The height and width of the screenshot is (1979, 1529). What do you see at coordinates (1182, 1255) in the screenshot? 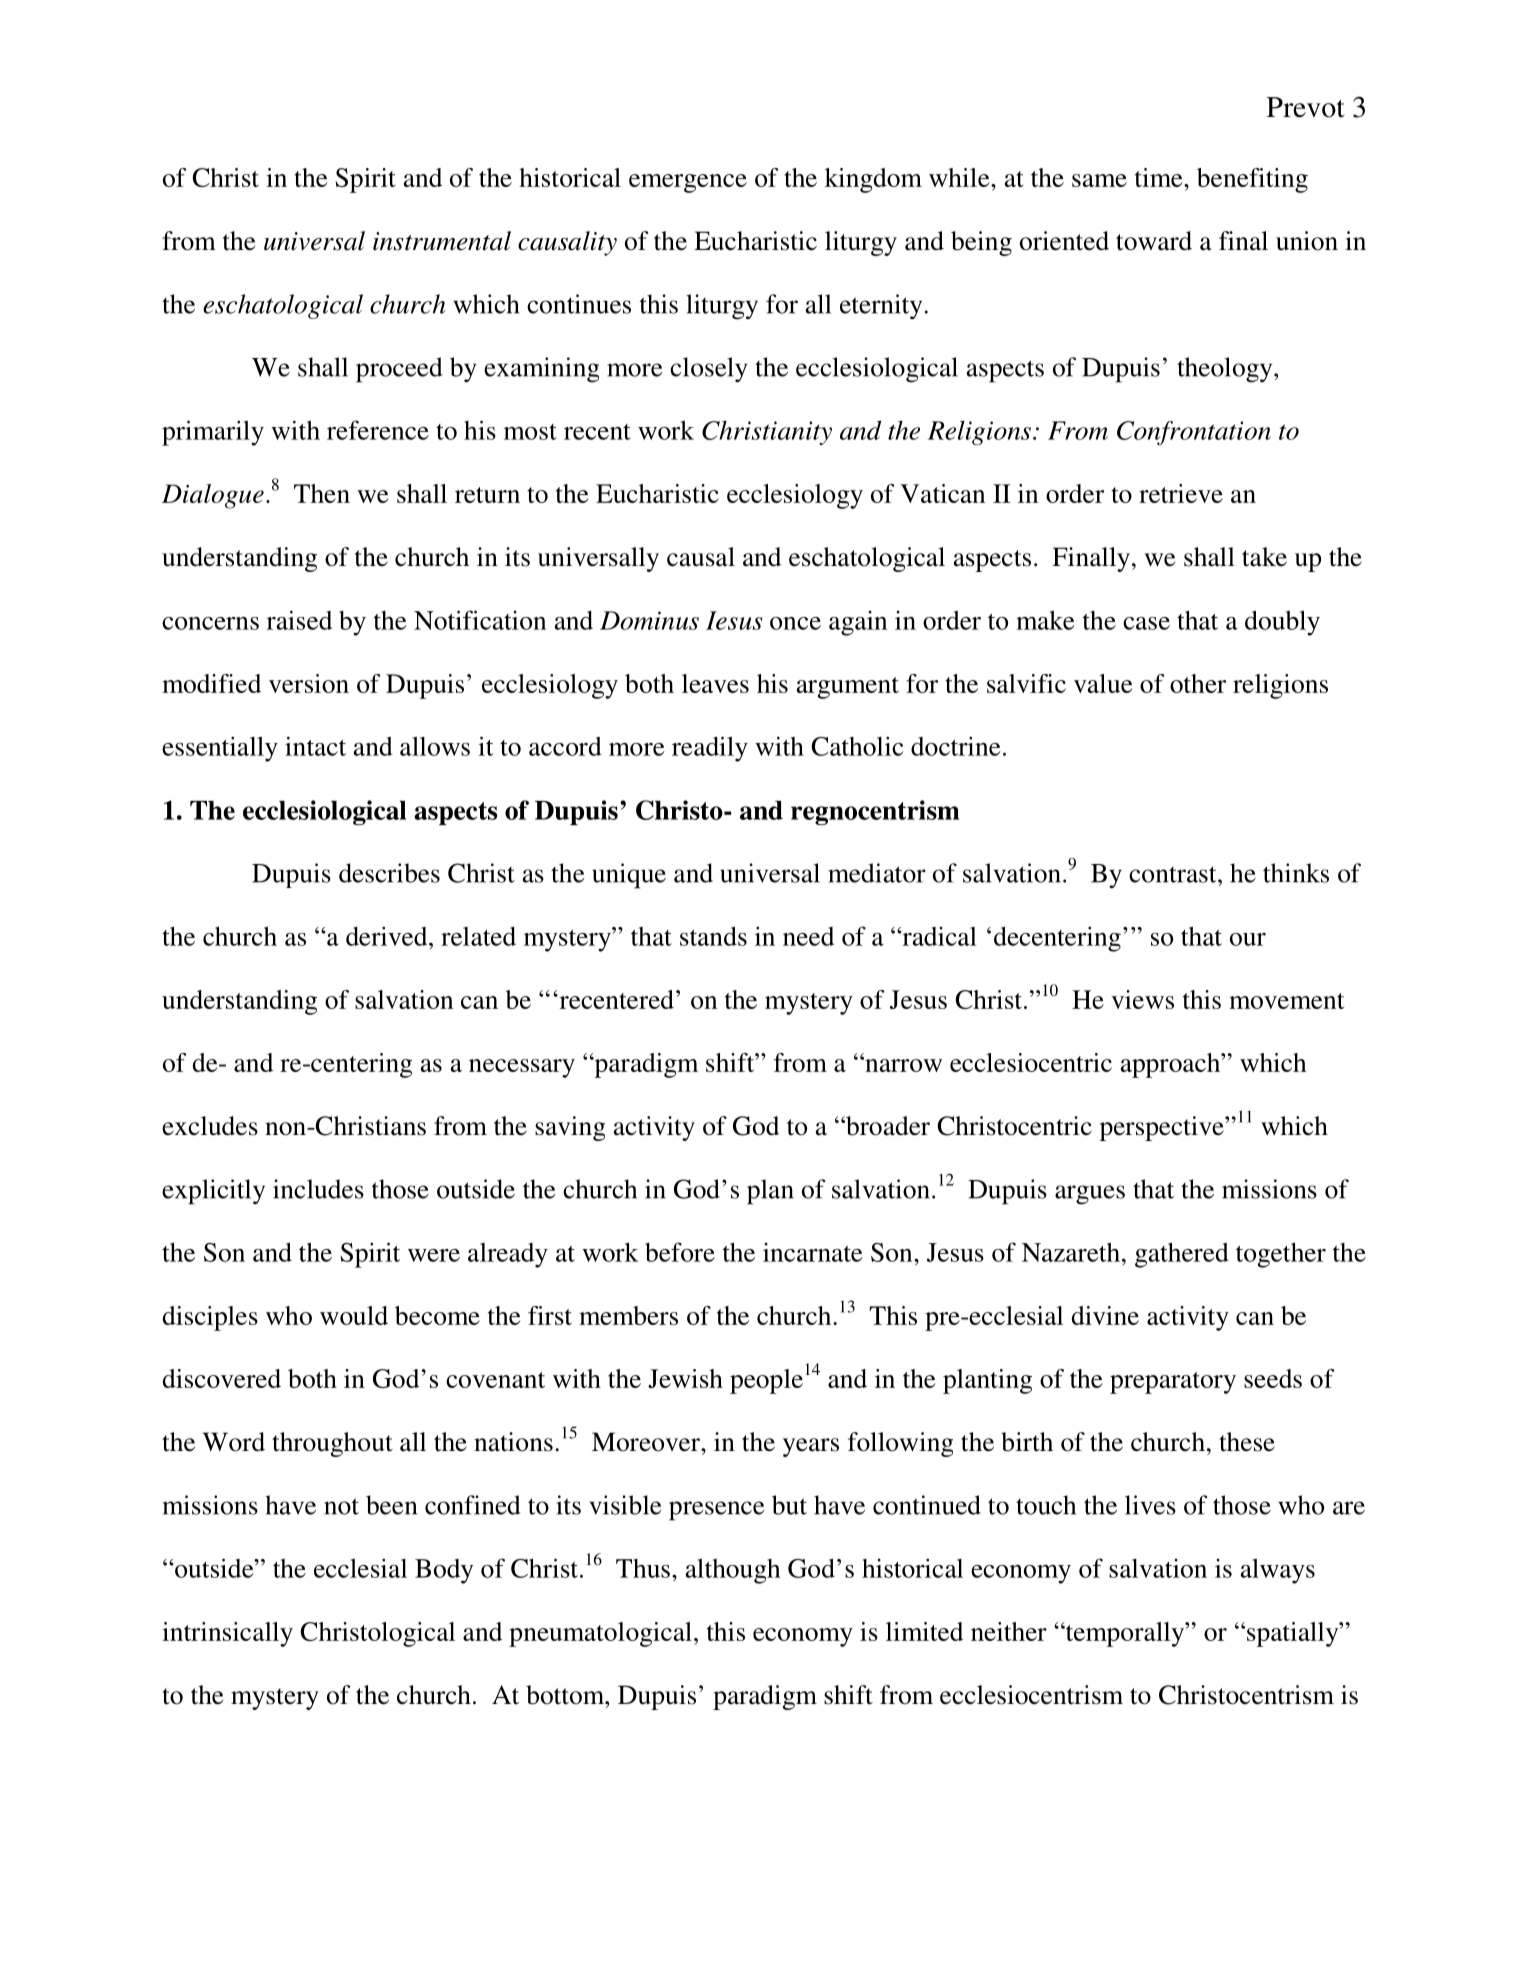
I see `gathered` at bounding box center [1182, 1255].
